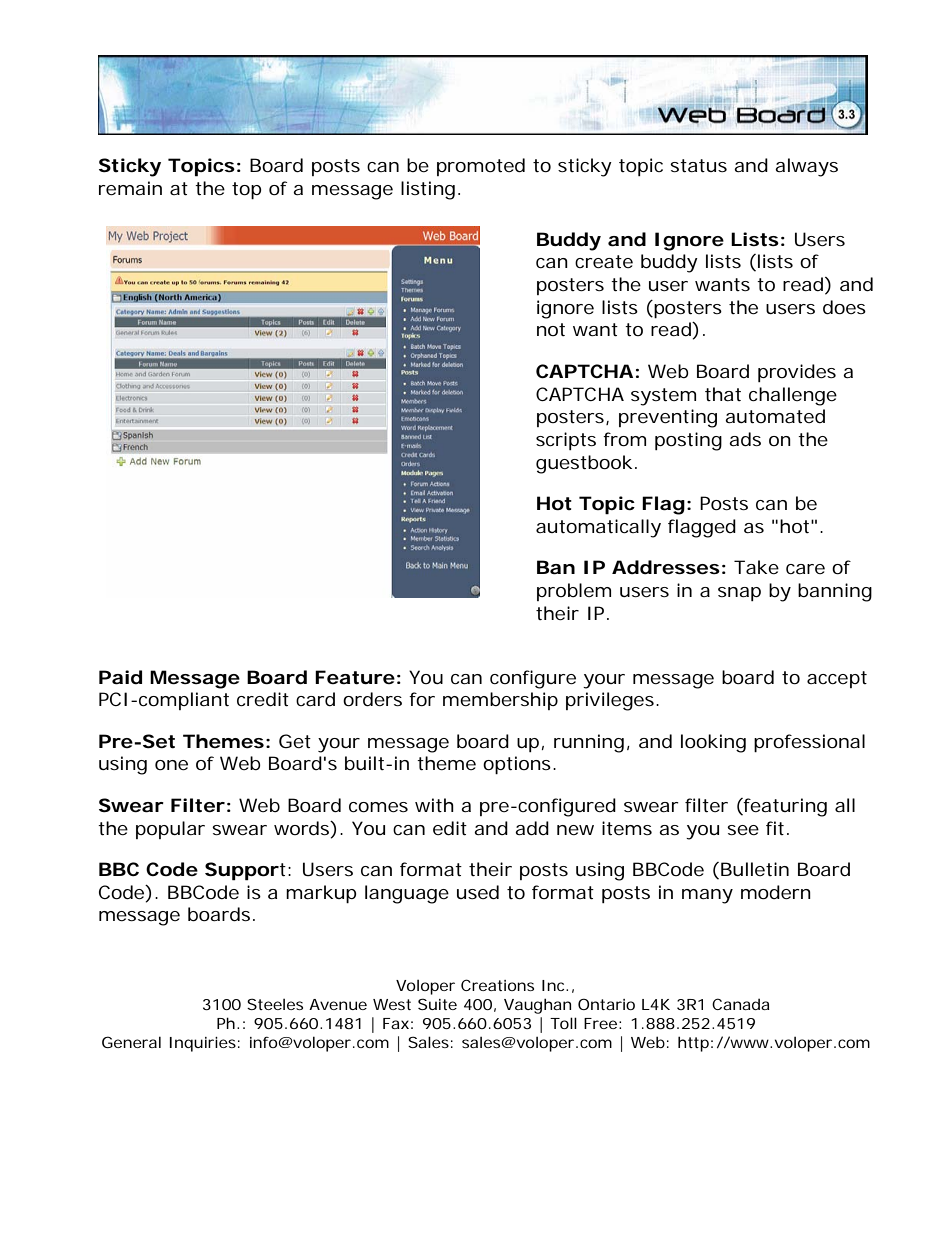  What do you see at coordinates (203, 1044) in the image?
I see `Inquiries` at bounding box center [203, 1044].
